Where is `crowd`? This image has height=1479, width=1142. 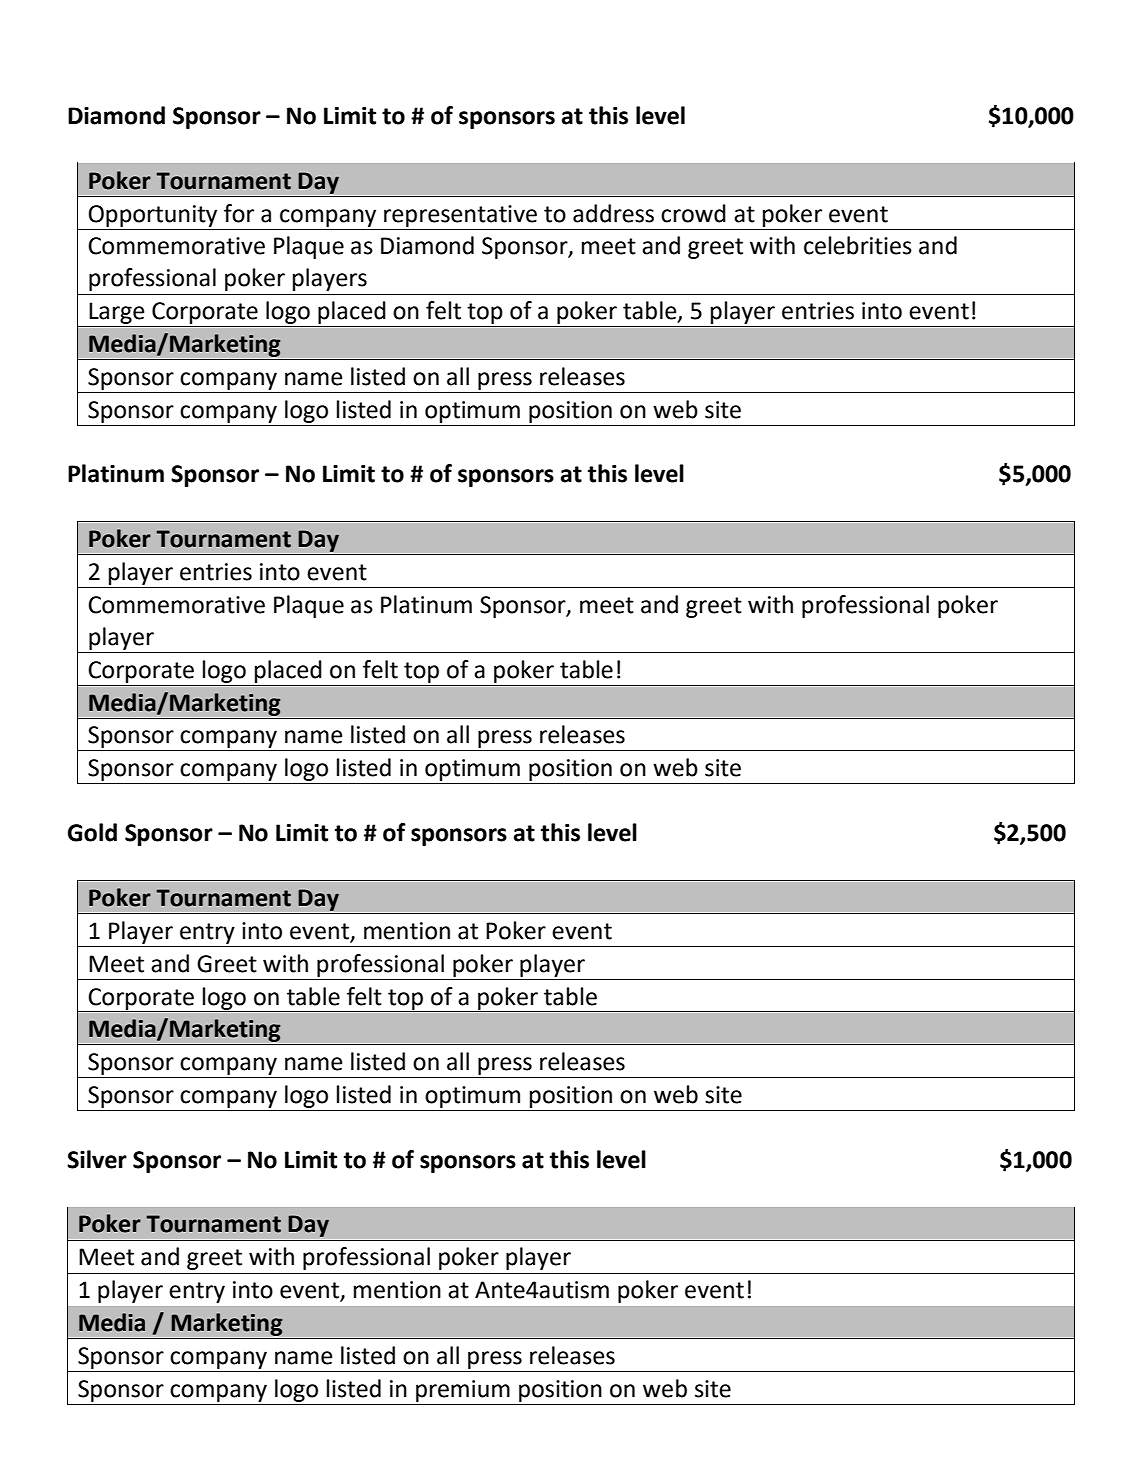
crowd is located at coordinates (693, 213).
